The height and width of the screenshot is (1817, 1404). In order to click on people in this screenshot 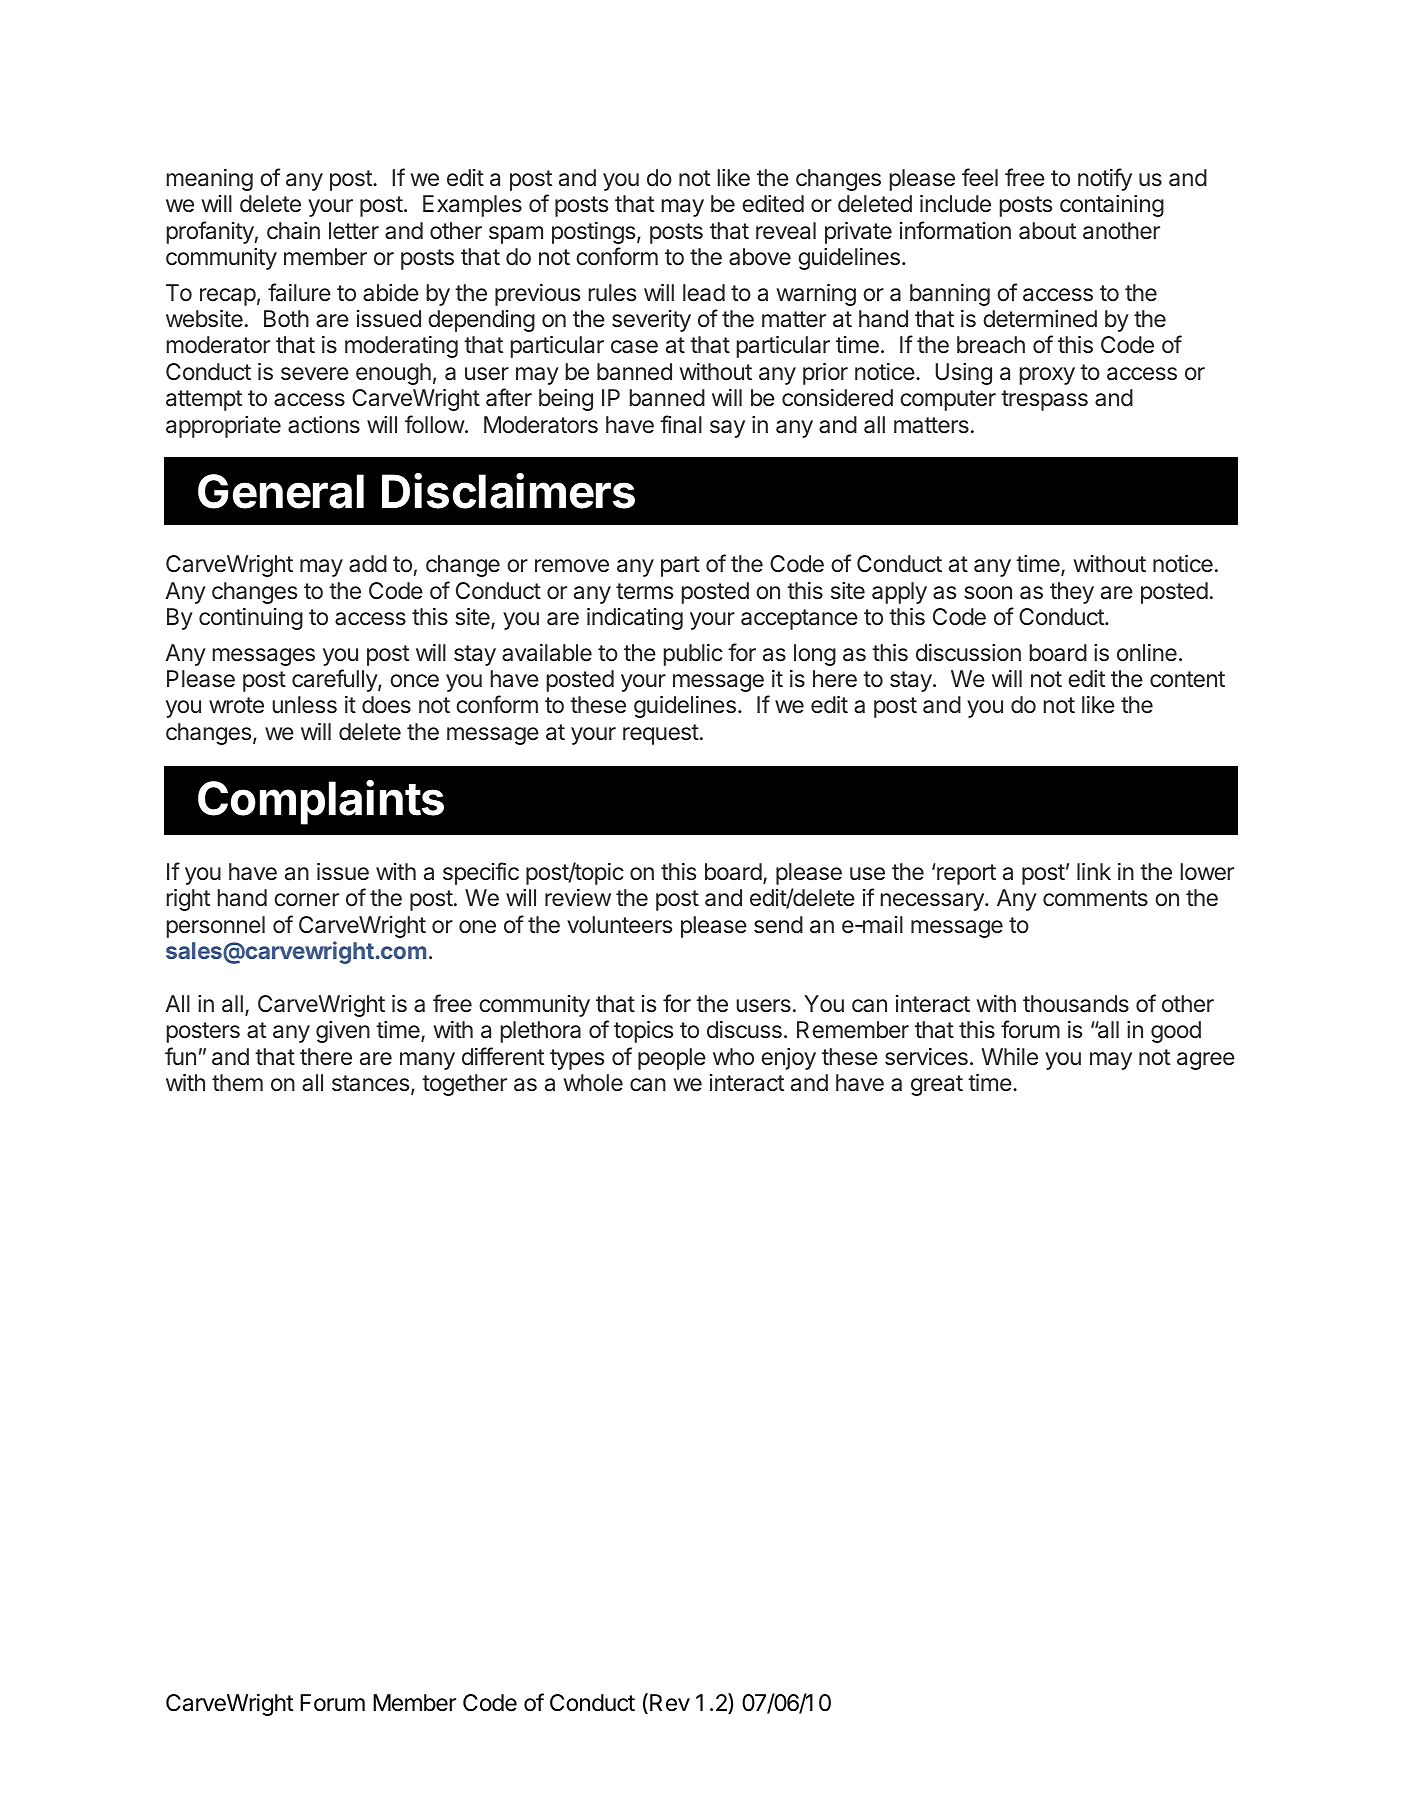, I will do `click(672, 1059)`.
